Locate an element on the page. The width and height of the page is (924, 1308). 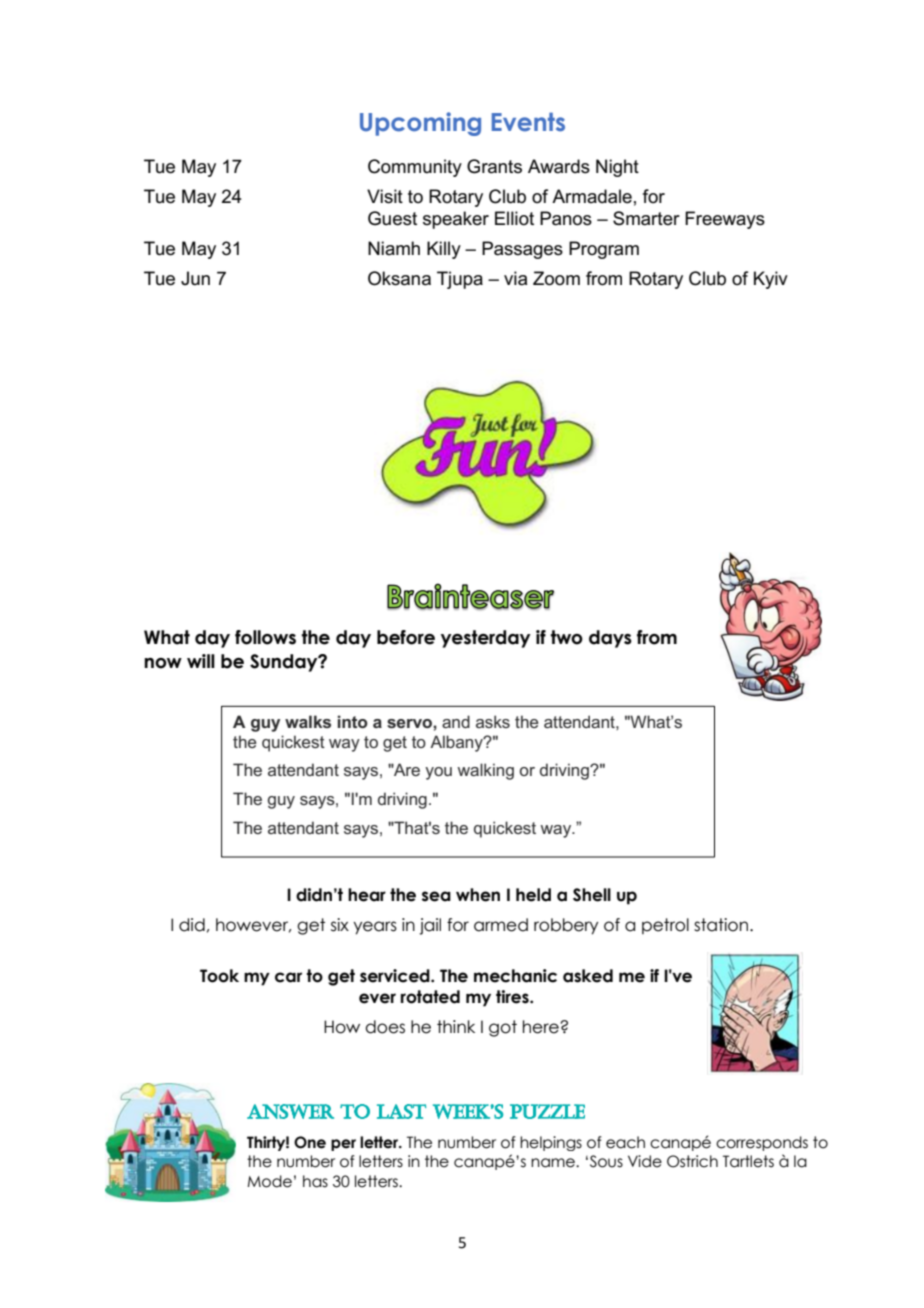
station is located at coordinates (721, 925).
